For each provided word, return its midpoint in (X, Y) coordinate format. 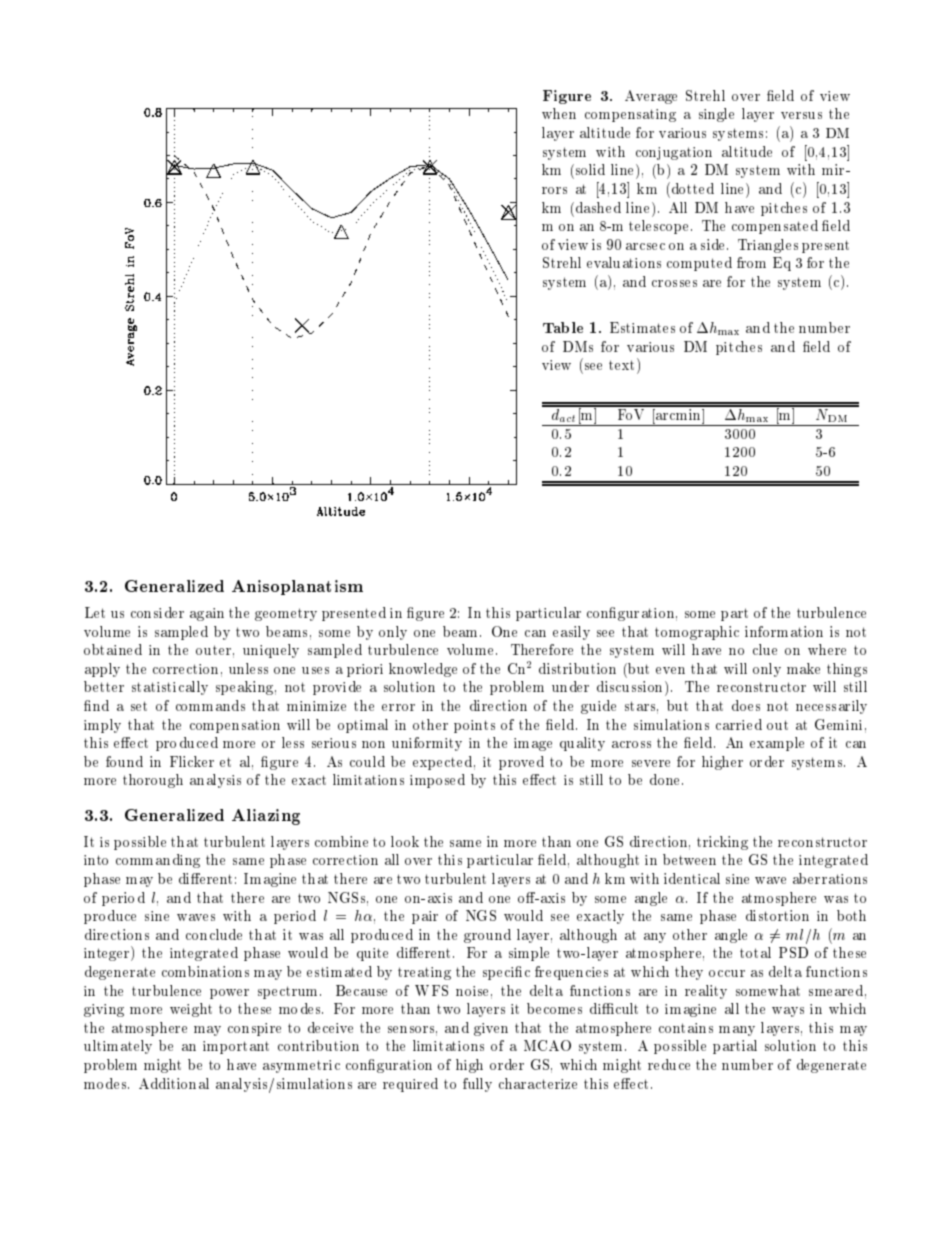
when (559, 113)
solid (589, 169)
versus (801, 115)
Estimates (642, 327)
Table (563, 327)
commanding (158, 861)
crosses (674, 283)
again (207, 614)
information (784, 631)
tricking (722, 843)
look (405, 841)
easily (571, 633)
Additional (174, 1083)
